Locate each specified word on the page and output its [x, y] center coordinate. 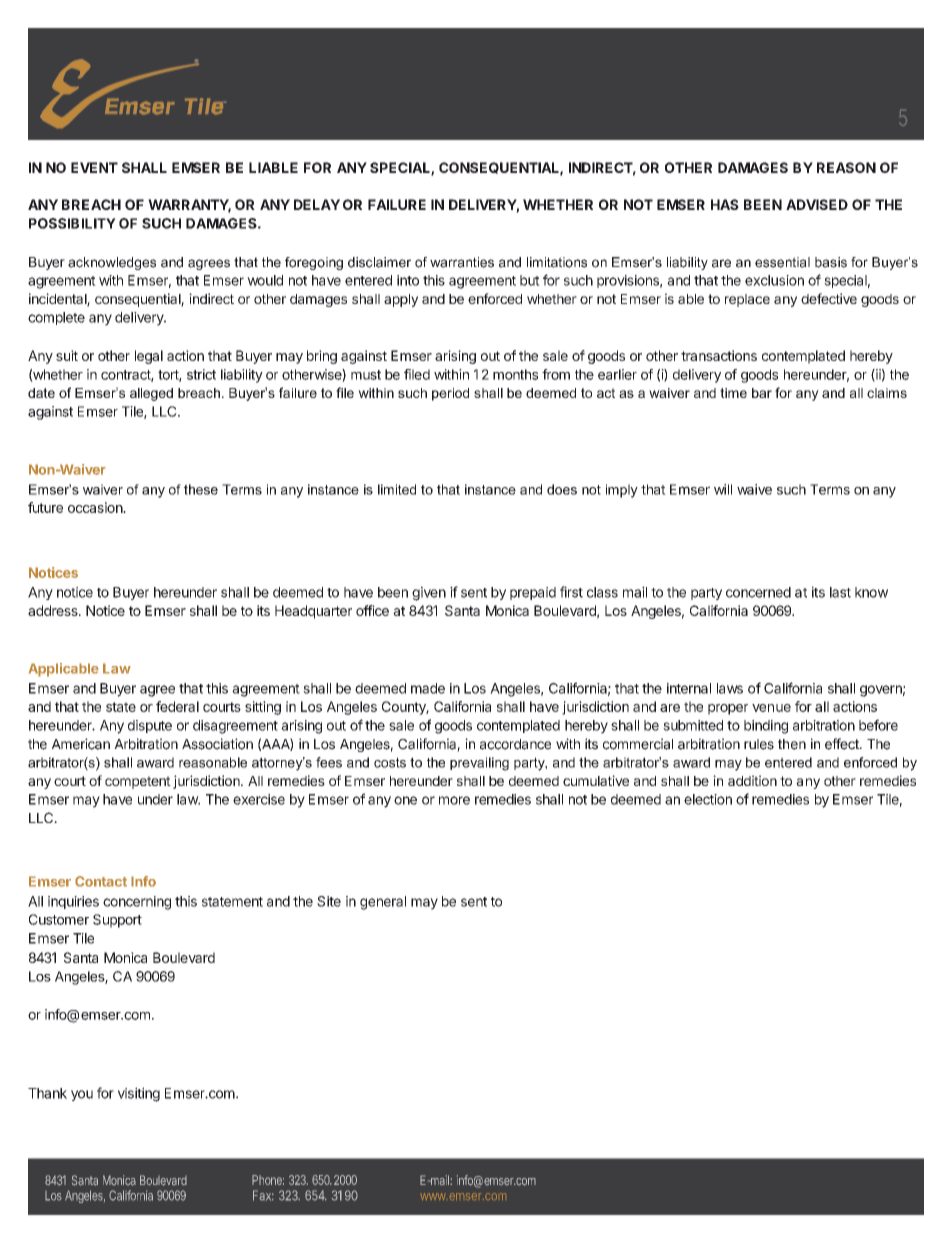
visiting [139, 1094]
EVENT [94, 167]
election [708, 799]
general [383, 903]
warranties [462, 262]
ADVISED [817, 204]
